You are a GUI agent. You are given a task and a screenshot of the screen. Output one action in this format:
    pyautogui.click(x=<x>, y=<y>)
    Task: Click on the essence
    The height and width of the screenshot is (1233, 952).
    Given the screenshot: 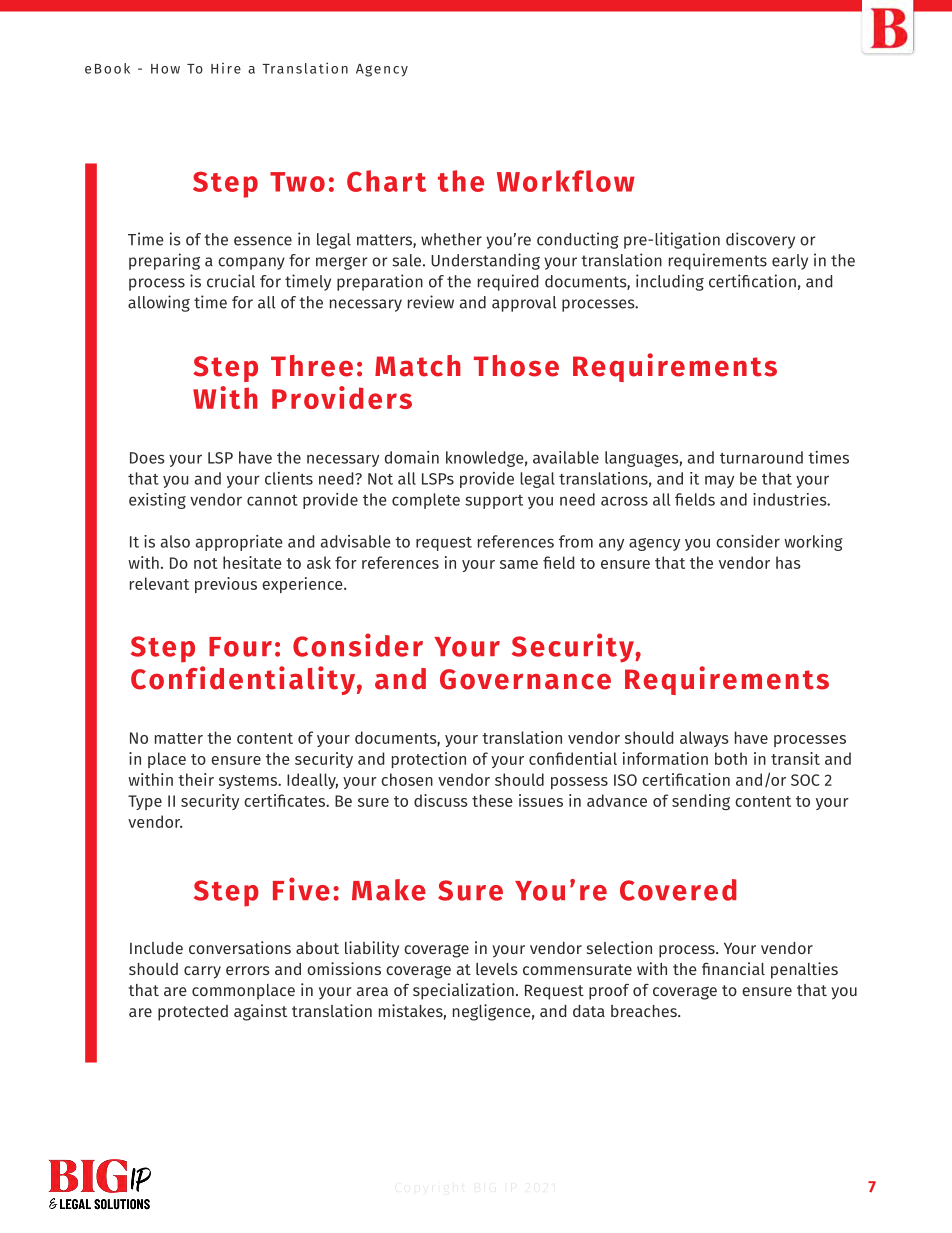 What is the action you would take?
    pyautogui.click(x=263, y=241)
